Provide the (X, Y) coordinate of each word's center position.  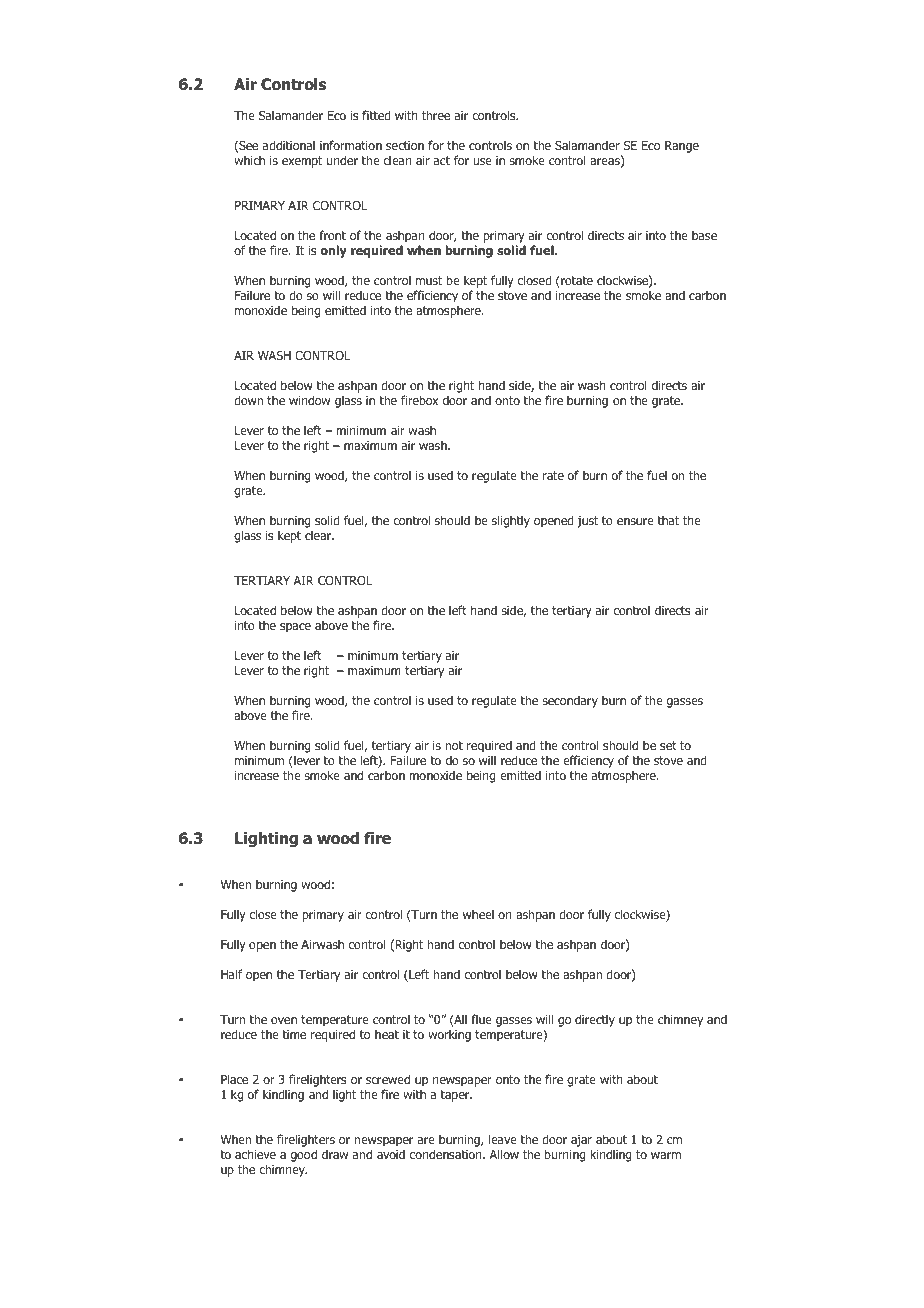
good (304, 1155)
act (442, 160)
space (295, 628)
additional (289, 145)
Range (682, 147)
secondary (570, 701)
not (454, 745)
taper (456, 1096)
